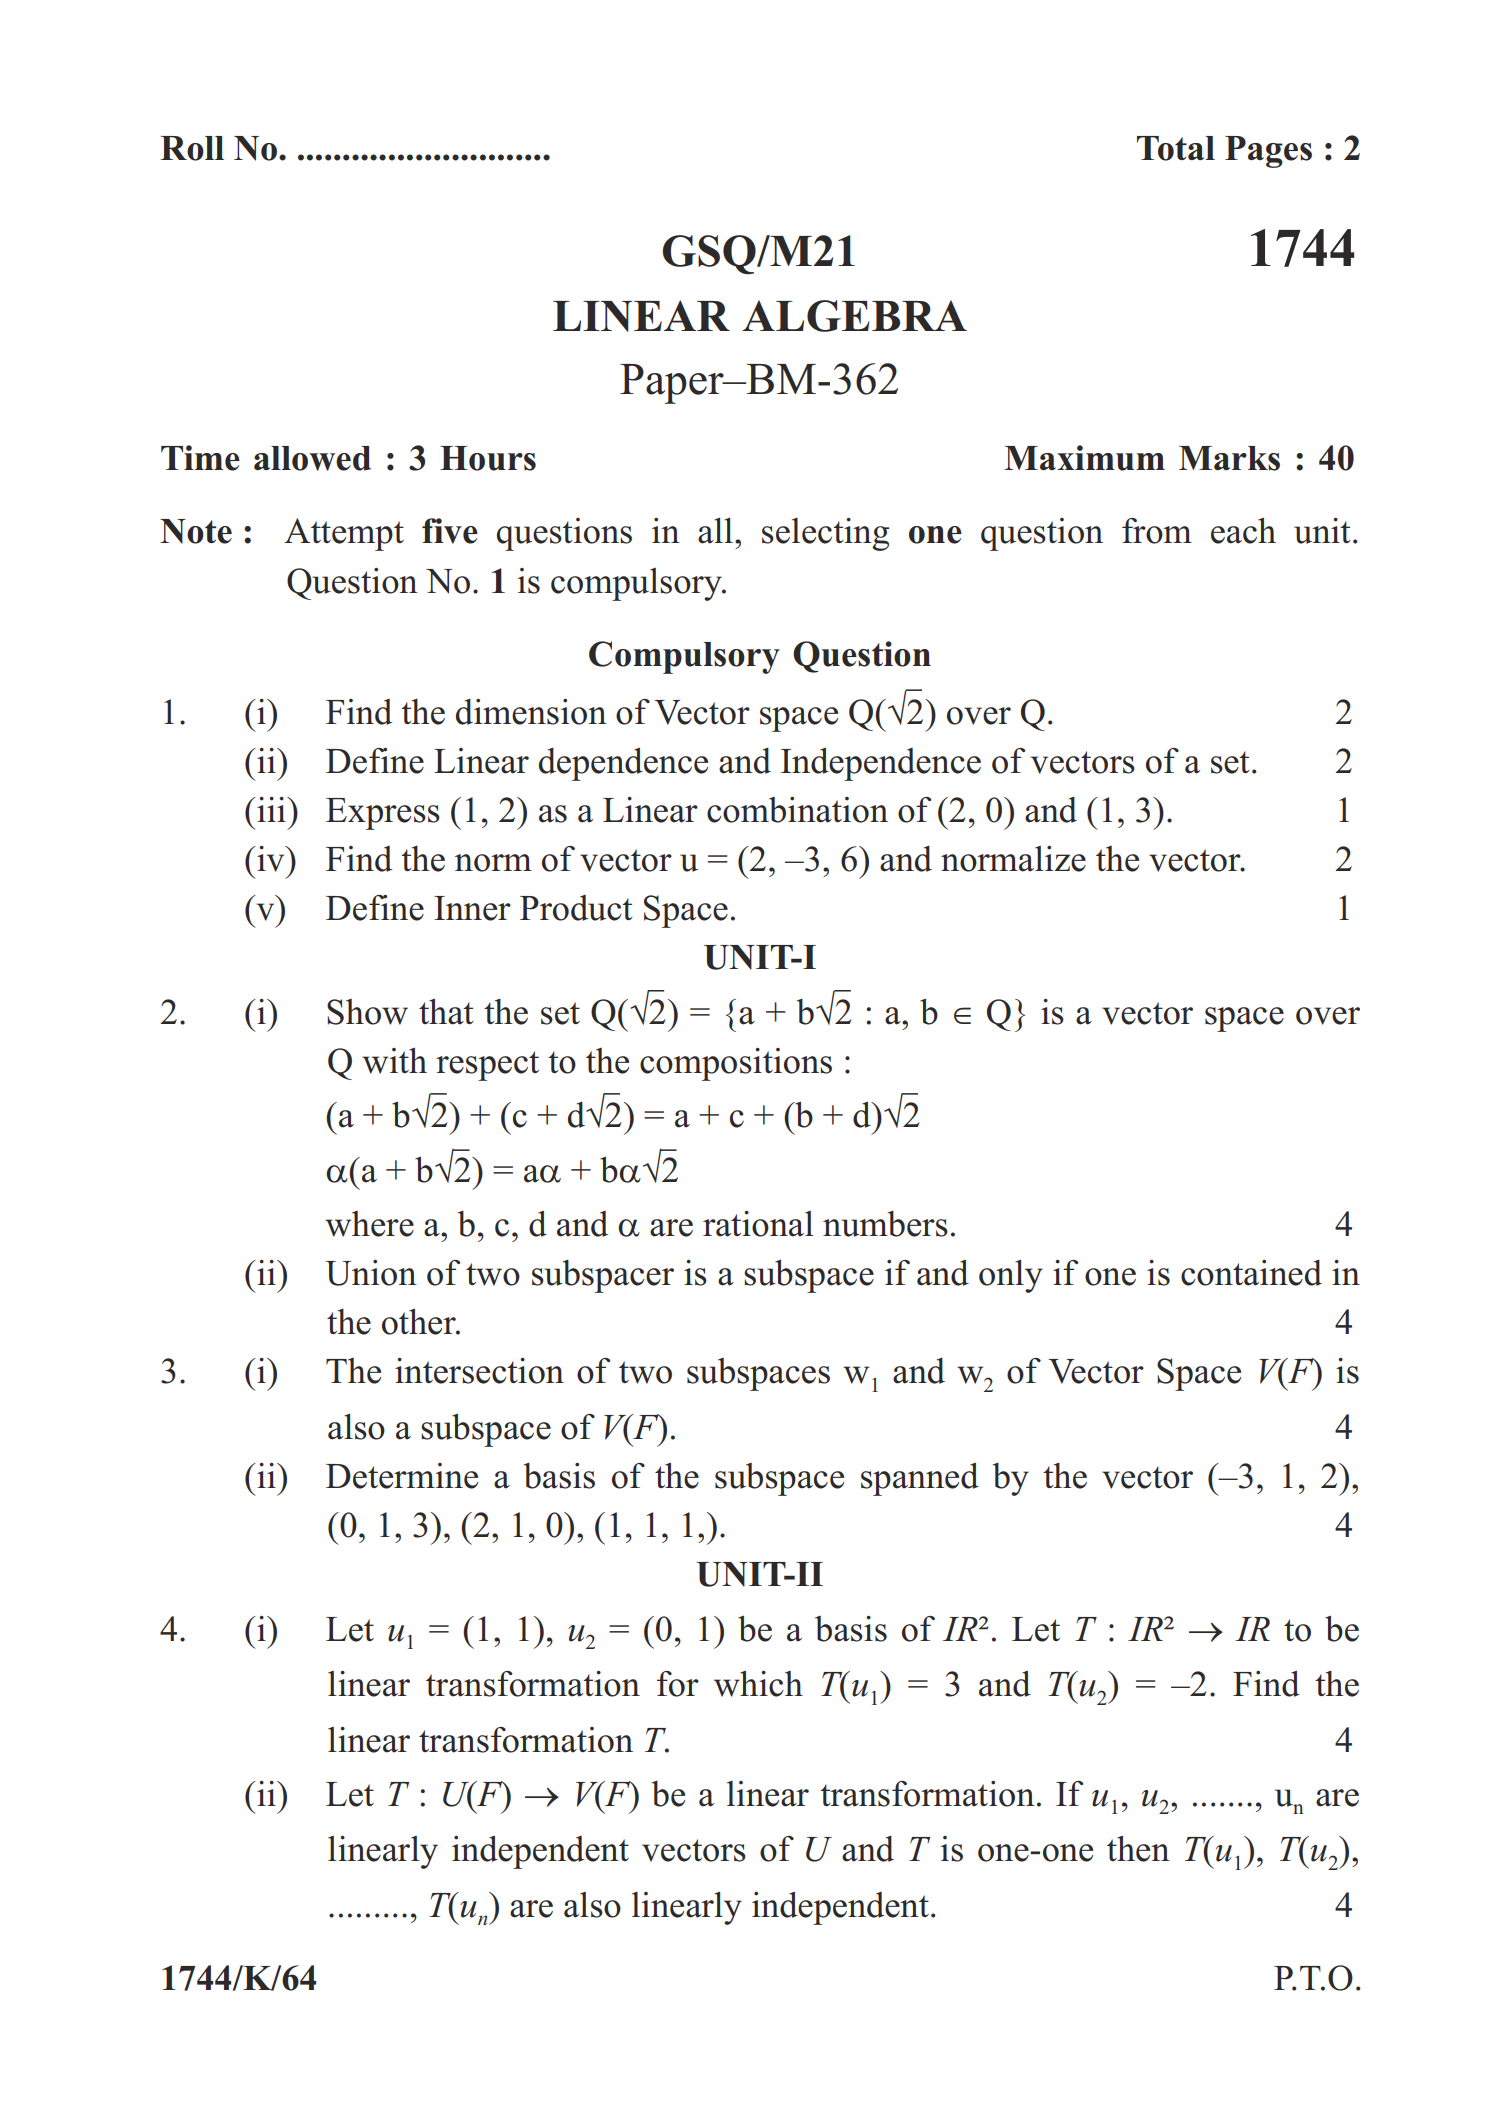  Describe the element at coordinates (192, 148) in the image. I see `Roll` at that location.
